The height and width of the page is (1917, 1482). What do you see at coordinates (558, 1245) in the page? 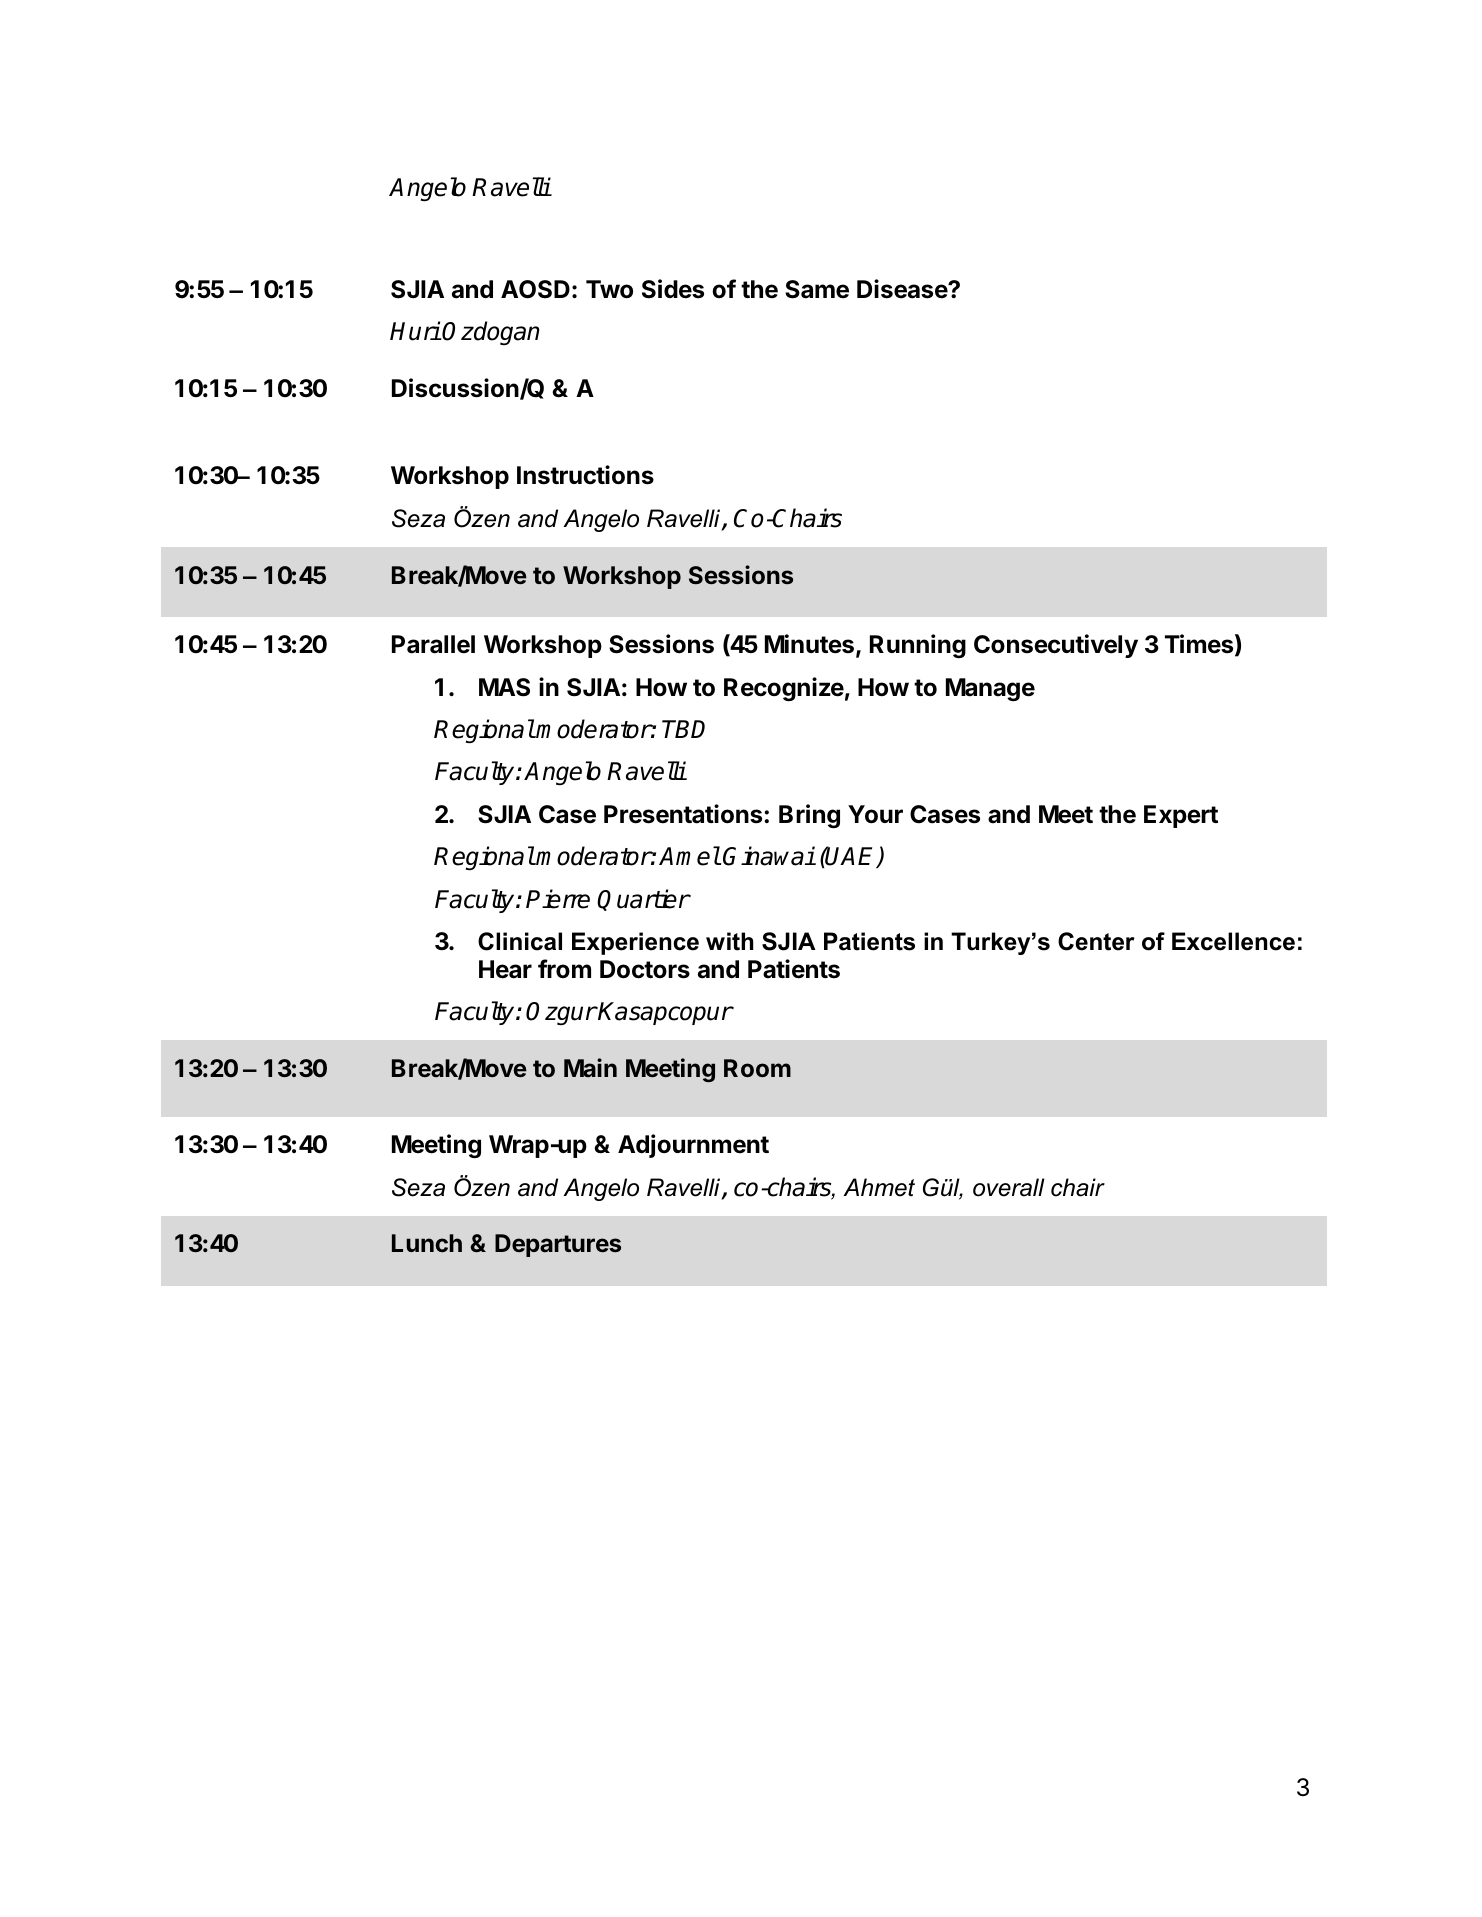
I see `Departures` at bounding box center [558, 1245].
